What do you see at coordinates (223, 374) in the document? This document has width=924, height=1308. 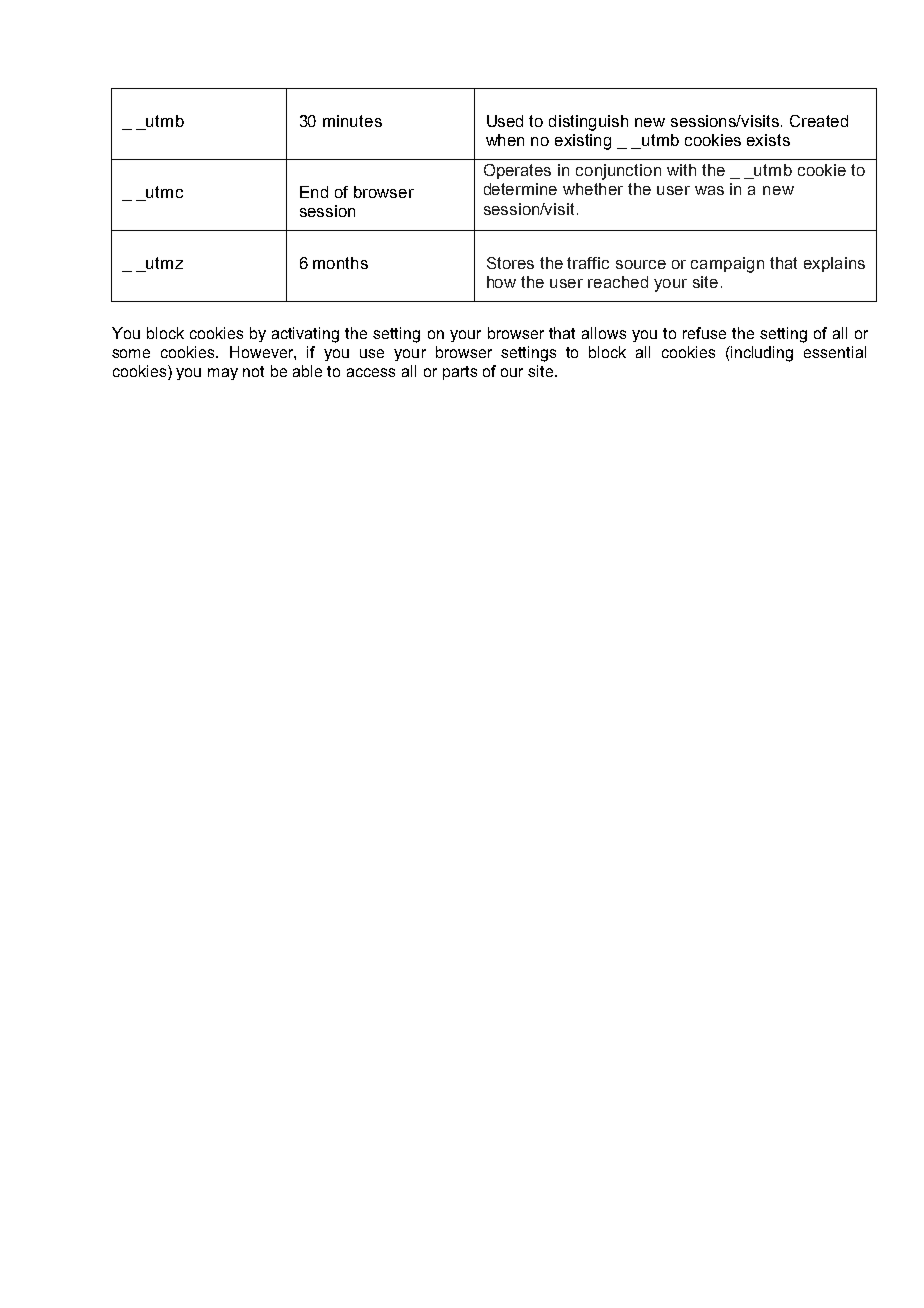 I see `may` at bounding box center [223, 374].
